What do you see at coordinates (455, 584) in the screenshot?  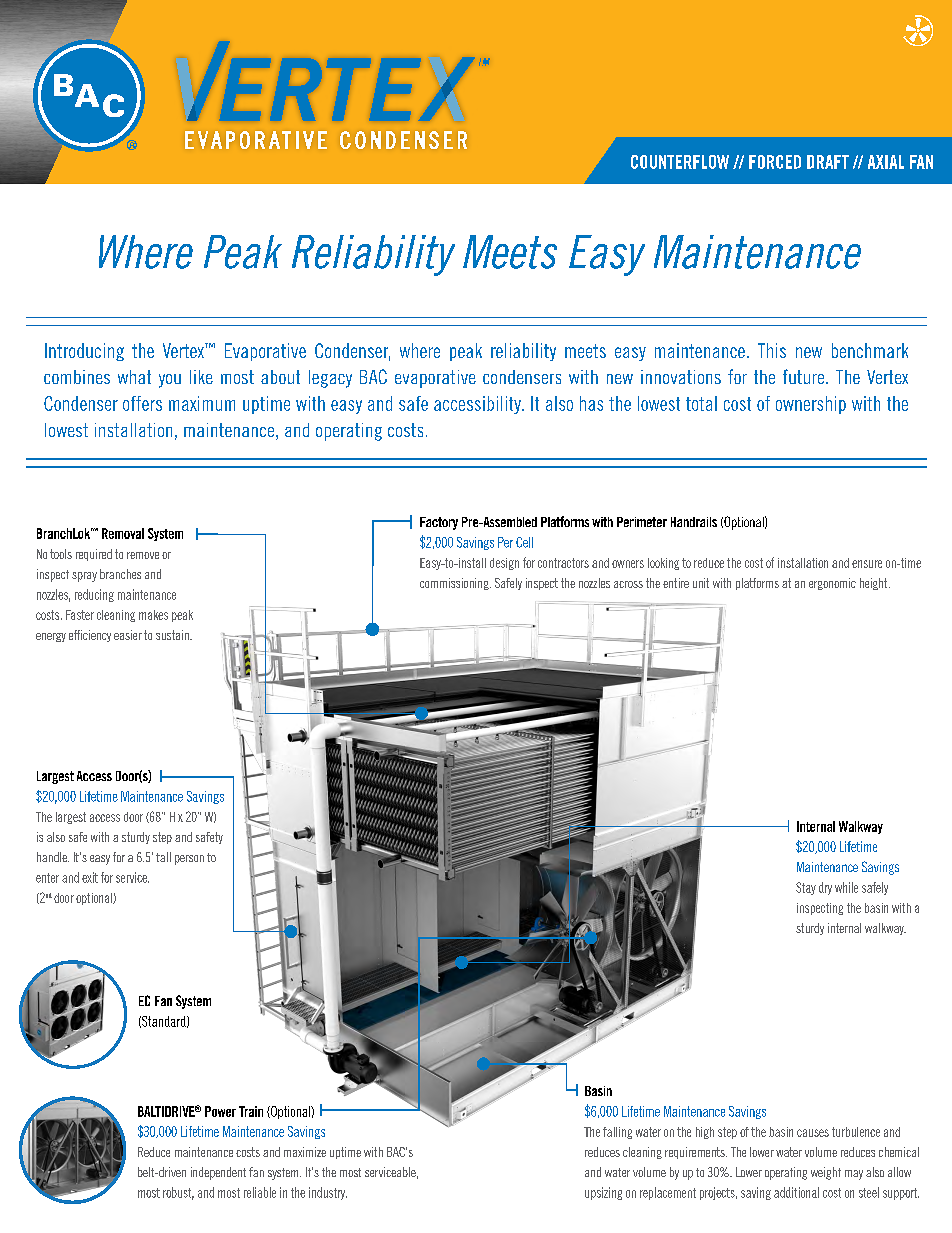 I see `commissioning` at bounding box center [455, 584].
